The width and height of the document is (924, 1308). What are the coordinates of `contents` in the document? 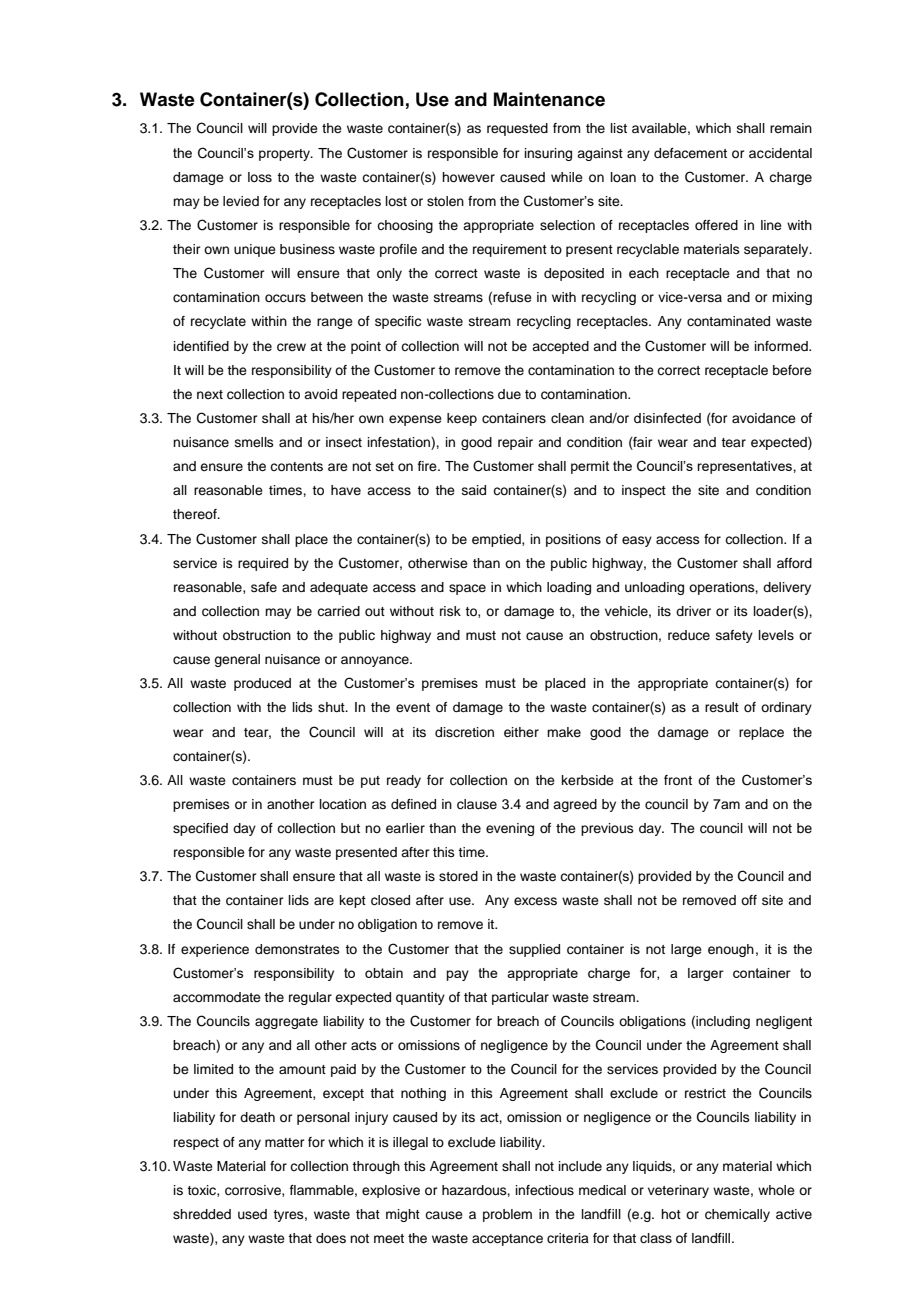 It's located at (296, 466).
